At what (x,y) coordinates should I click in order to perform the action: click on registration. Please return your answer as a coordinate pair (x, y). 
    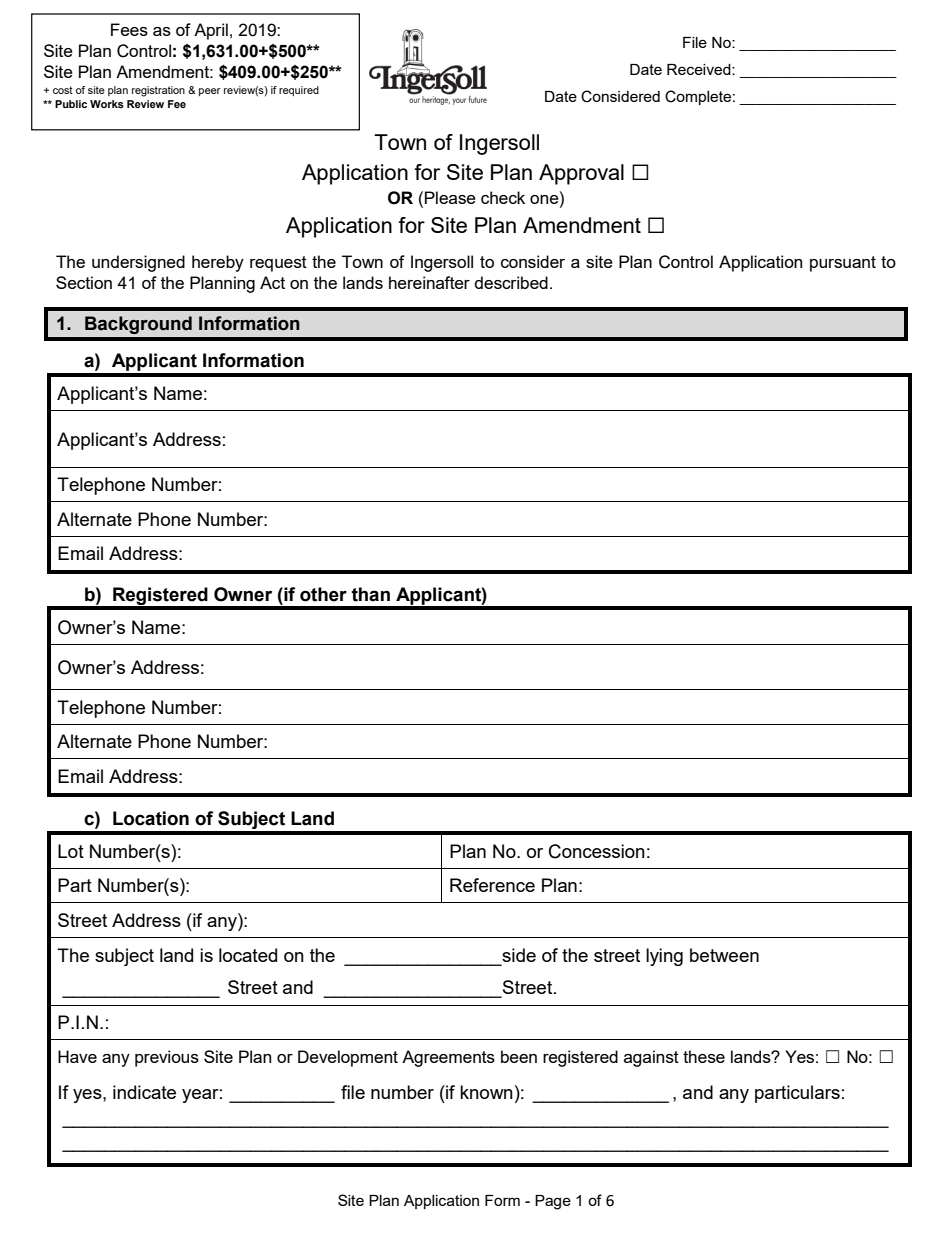
    Looking at the image, I should click on (158, 91).
